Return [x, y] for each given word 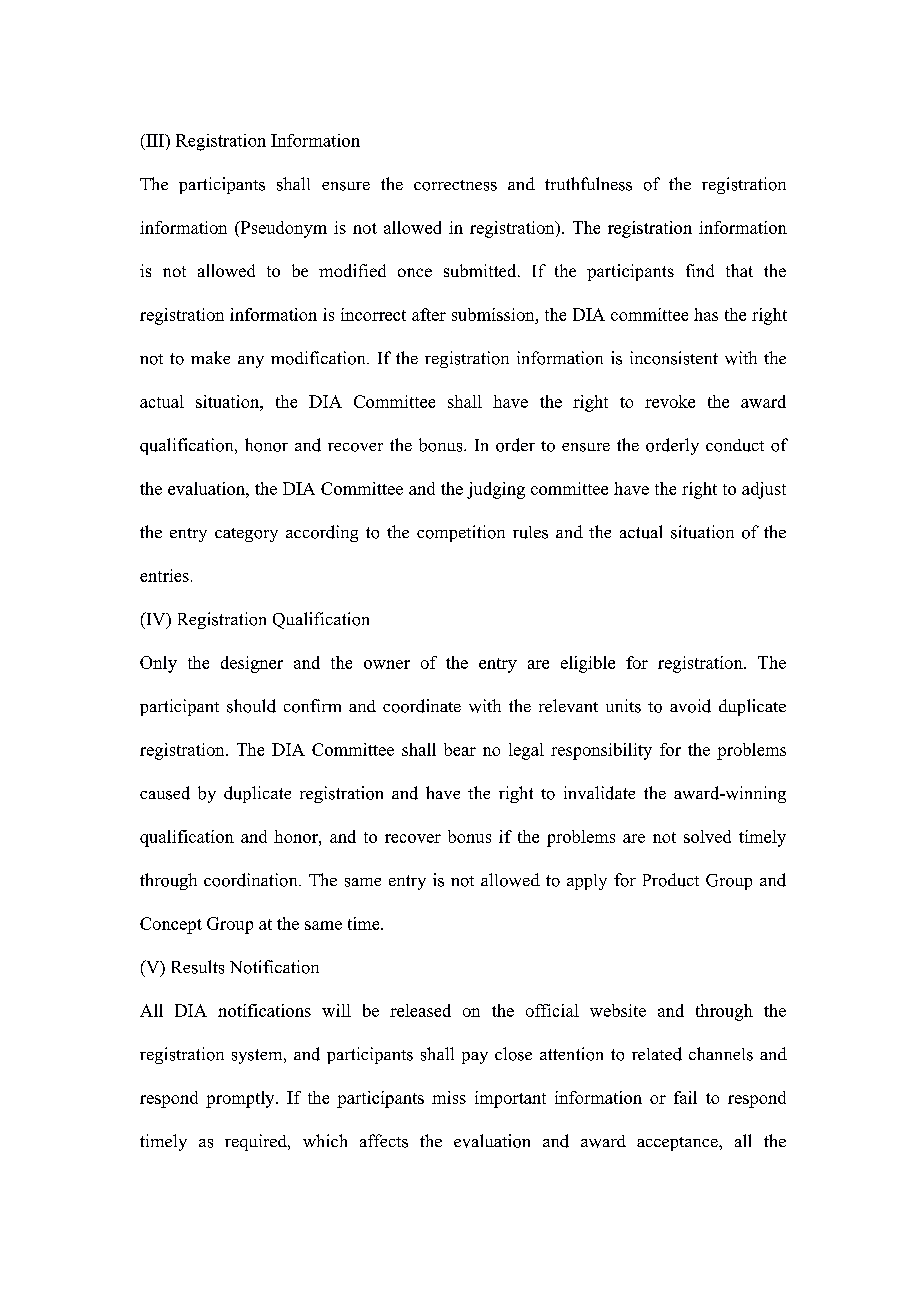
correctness [455, 185]
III [155, 140]
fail [685, 1097]
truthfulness [588, 184]
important [510, 1099]
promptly [241, 1099]
